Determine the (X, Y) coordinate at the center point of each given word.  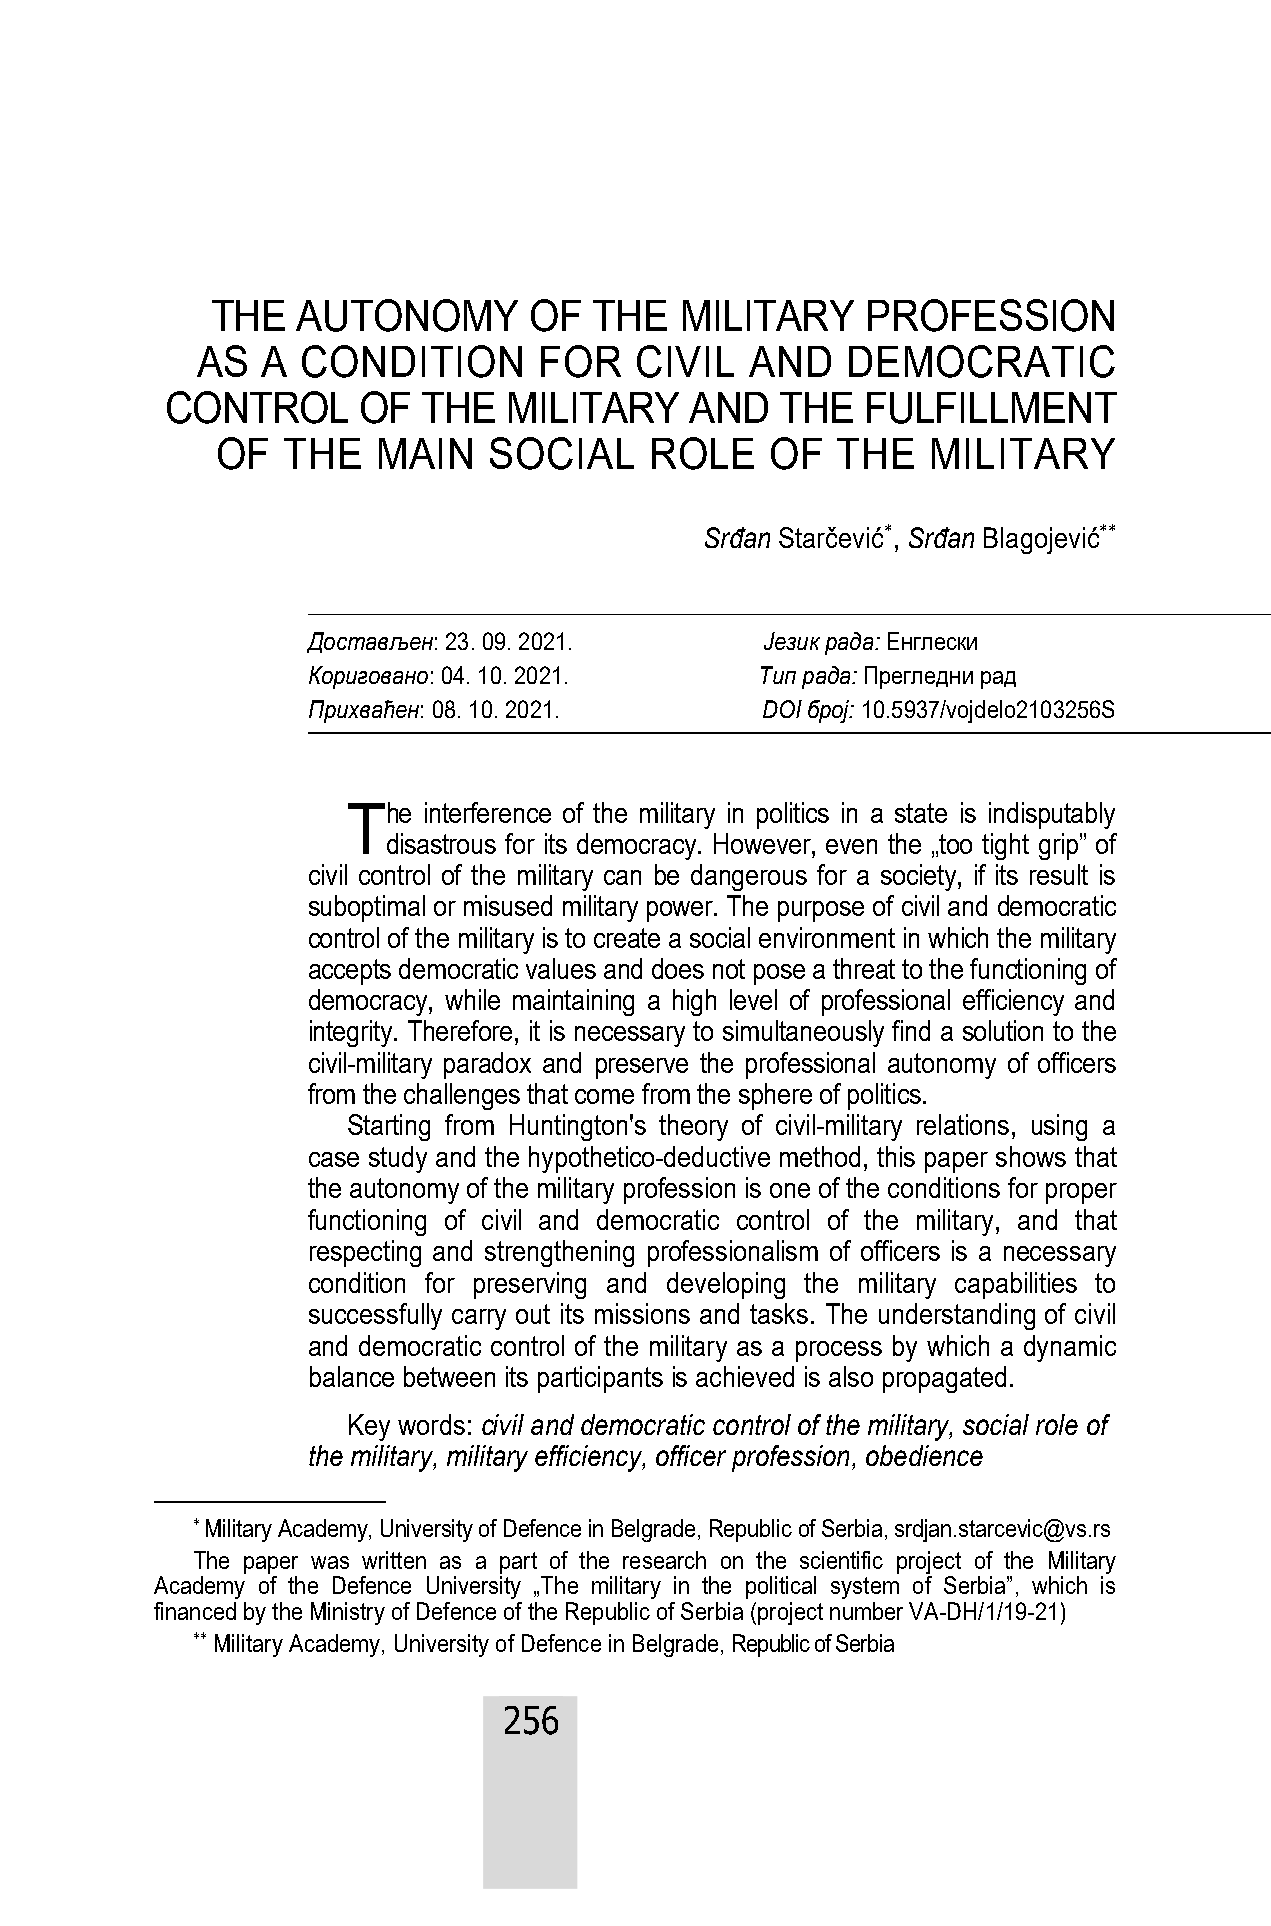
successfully (375, 1316)
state (921, 813)
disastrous (441, 843)
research (664, 1560)
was (330, 1562)
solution (1003, 1030)
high (694, 1002)
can (622, 877)
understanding (957, 1316)
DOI (782, 709)
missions (642, 1313)
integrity (352, 1033)
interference (488, 812)
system (865, 1588)
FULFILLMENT (992, 408)
